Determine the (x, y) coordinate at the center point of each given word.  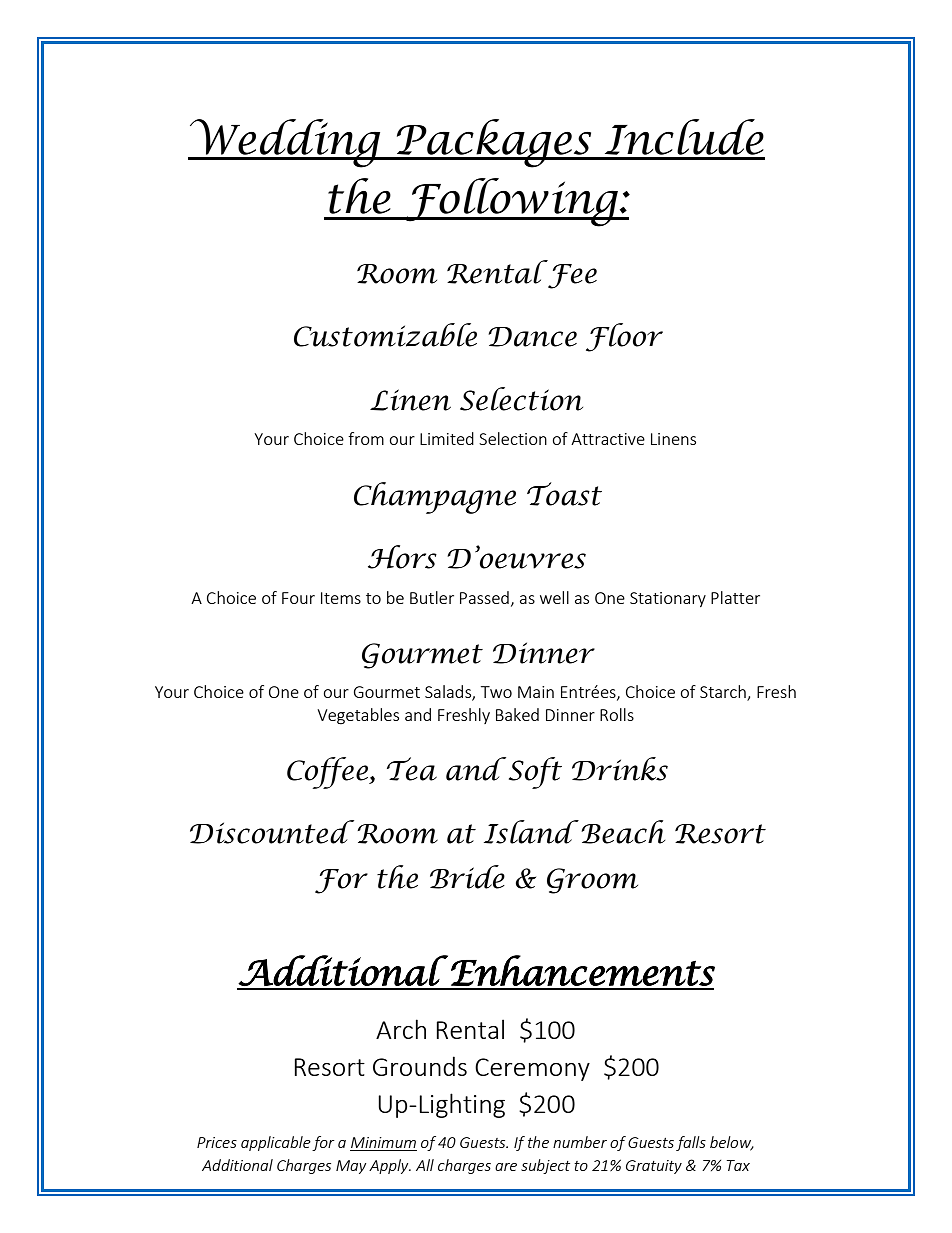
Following (511, 202)
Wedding (285, 143)
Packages (494, 143)
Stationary (668, 599)
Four (298, 598)
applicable (276, 1143)
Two (496, 692)
